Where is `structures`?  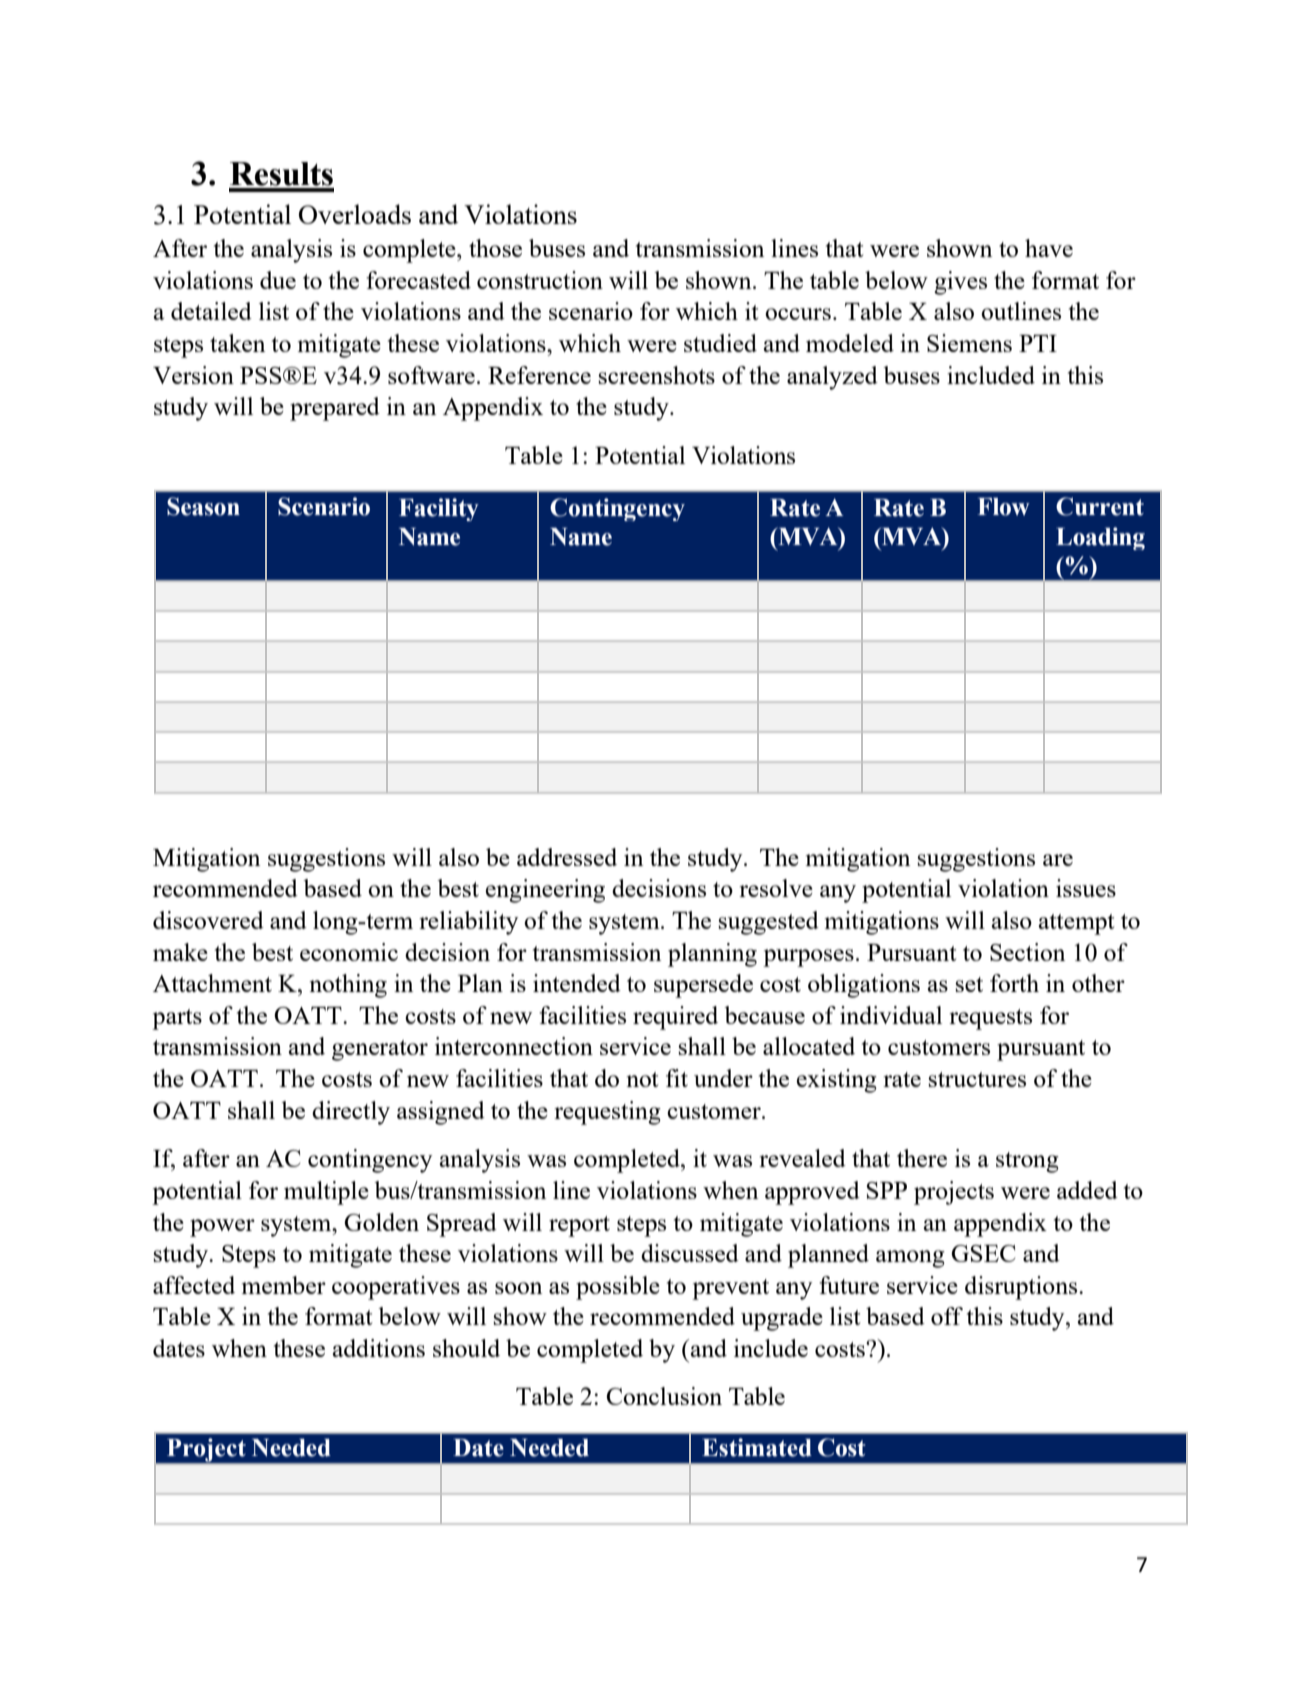
structures is located at coordinates (977, 1079).
